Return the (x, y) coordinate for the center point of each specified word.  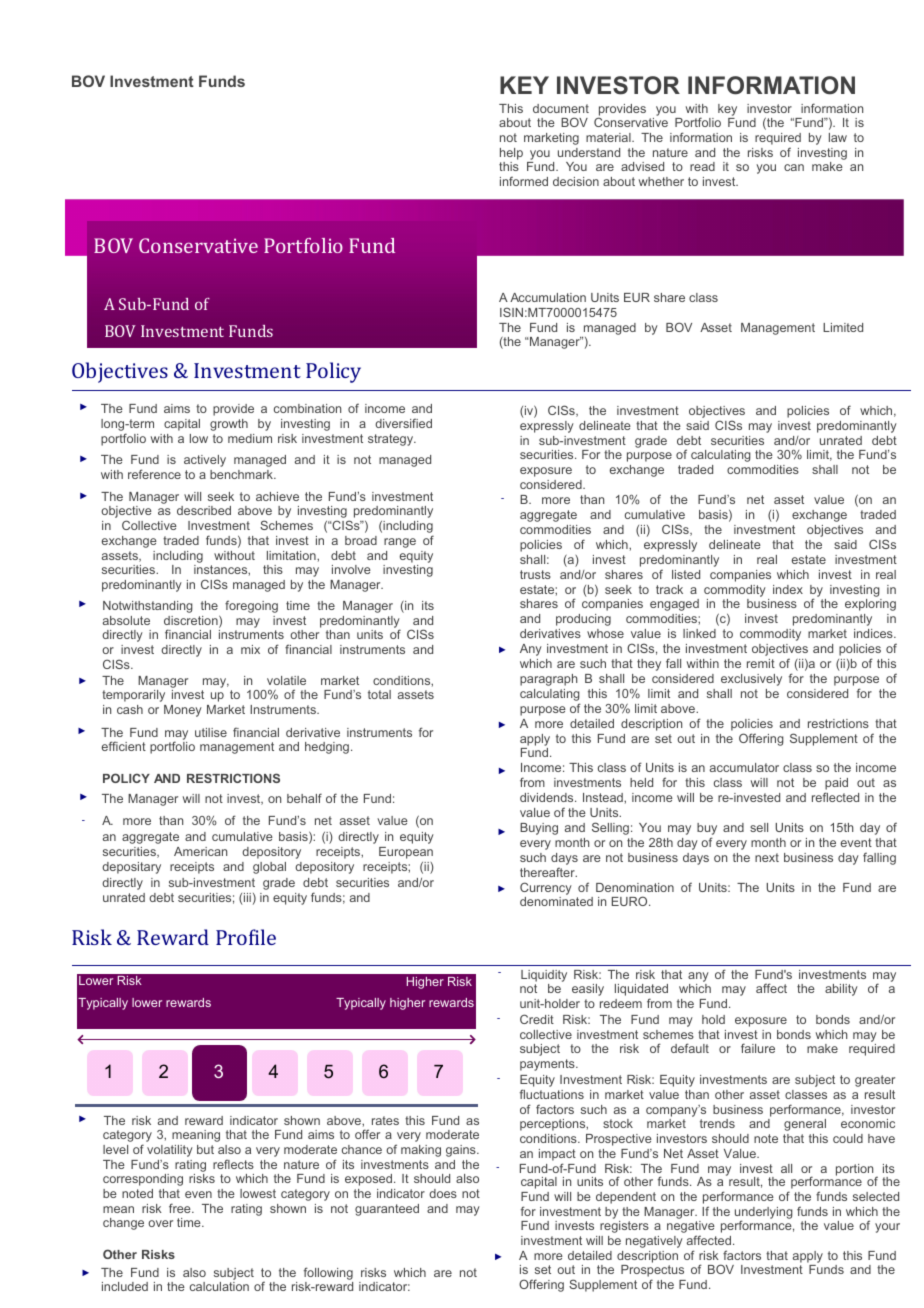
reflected (835, 797)
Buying (539, 829)
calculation (219, 1286)
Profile (246, 937)
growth (229, 425)
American (200, 851)
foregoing (251, 606)
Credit (537, 1019)
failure (758, 1048)
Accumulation (548, 297)
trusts (535, 574)
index (788, 589)
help (511, 154)
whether (661, 181)
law (838, 137)
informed (524, 181)
